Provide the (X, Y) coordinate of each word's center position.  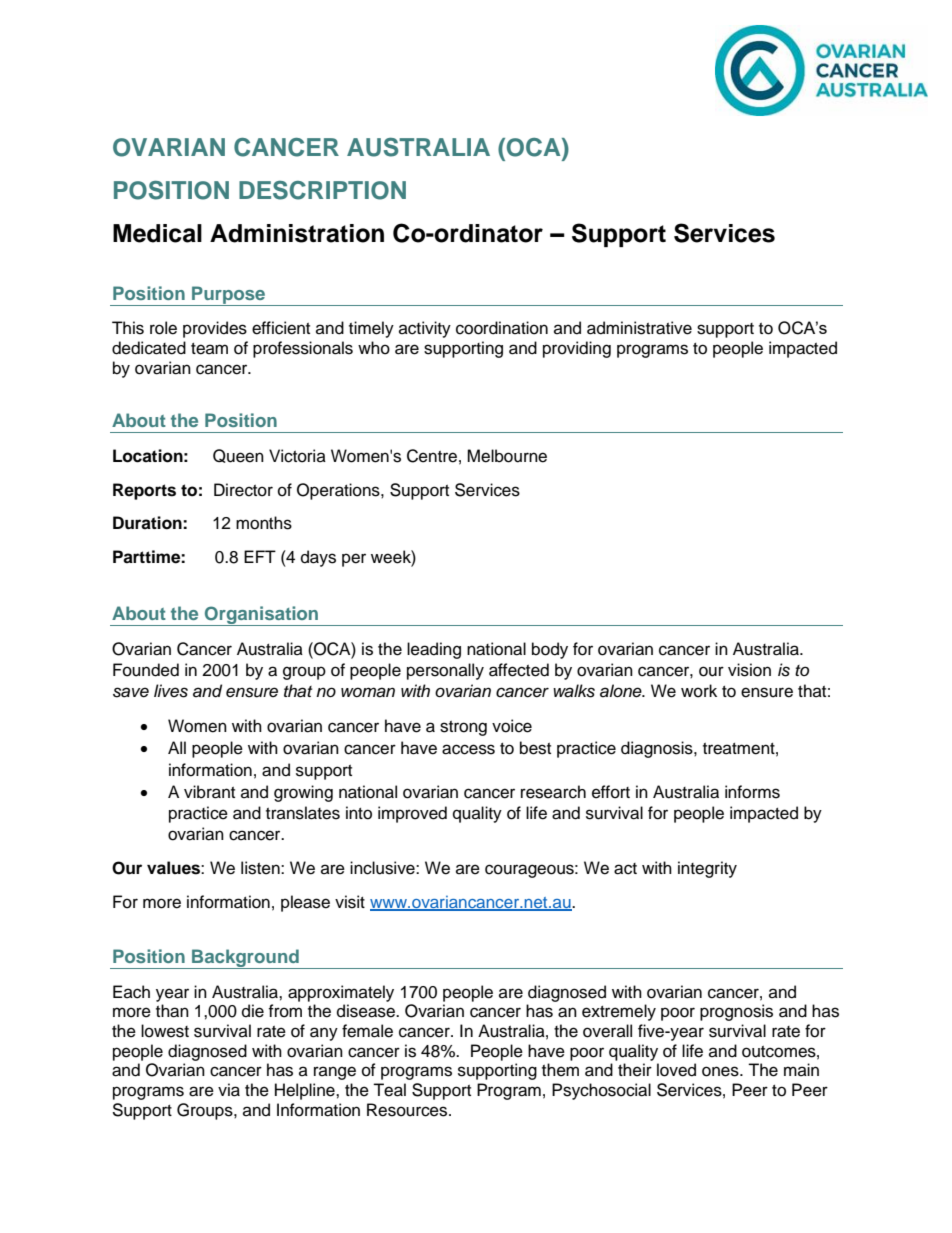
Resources (408, 1110)
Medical (157, 233)
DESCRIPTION (322, 190)
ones (721, 1071)
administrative (639, 328)
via (229, 1090)
